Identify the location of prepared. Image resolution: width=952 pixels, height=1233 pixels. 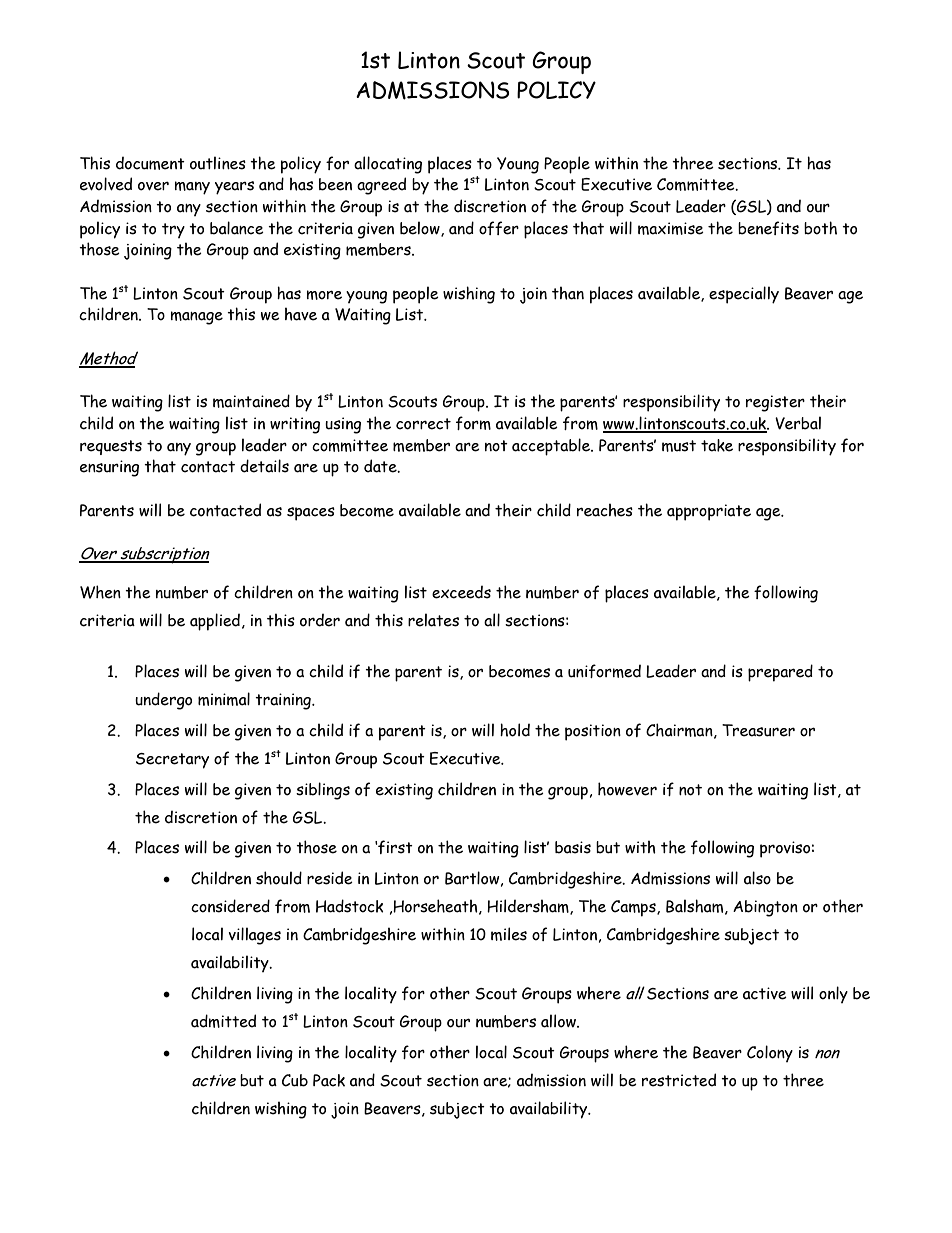
(780, 673).
